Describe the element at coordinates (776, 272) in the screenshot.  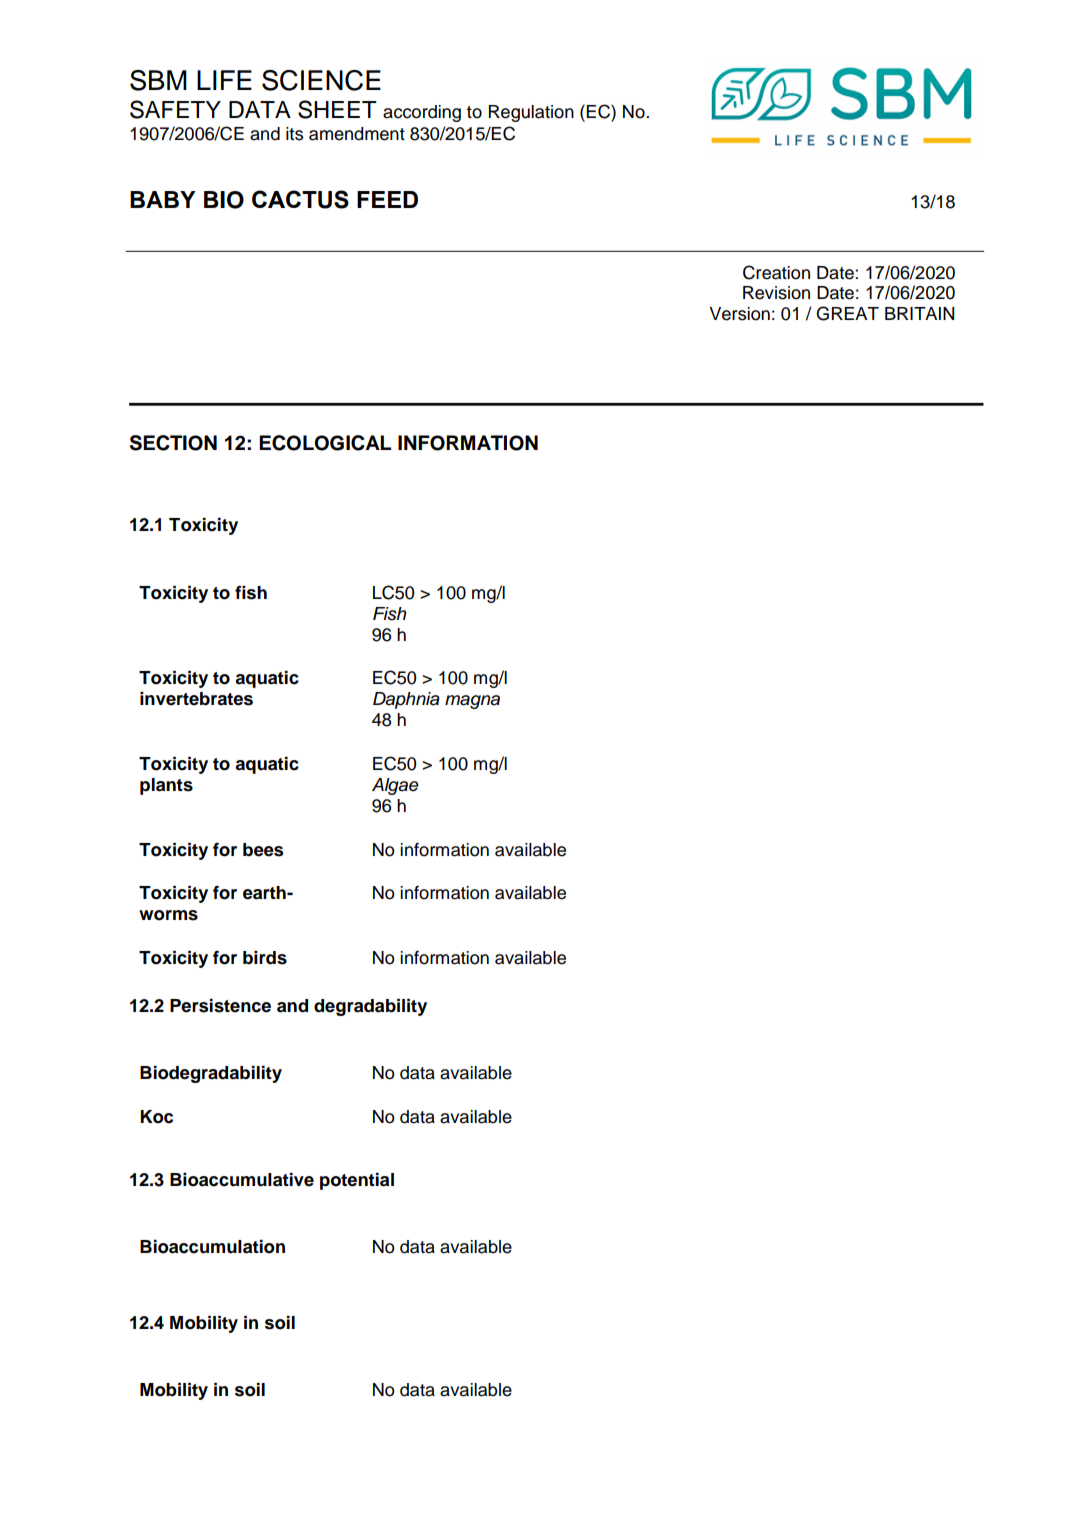
I see `Creation` at that location.
